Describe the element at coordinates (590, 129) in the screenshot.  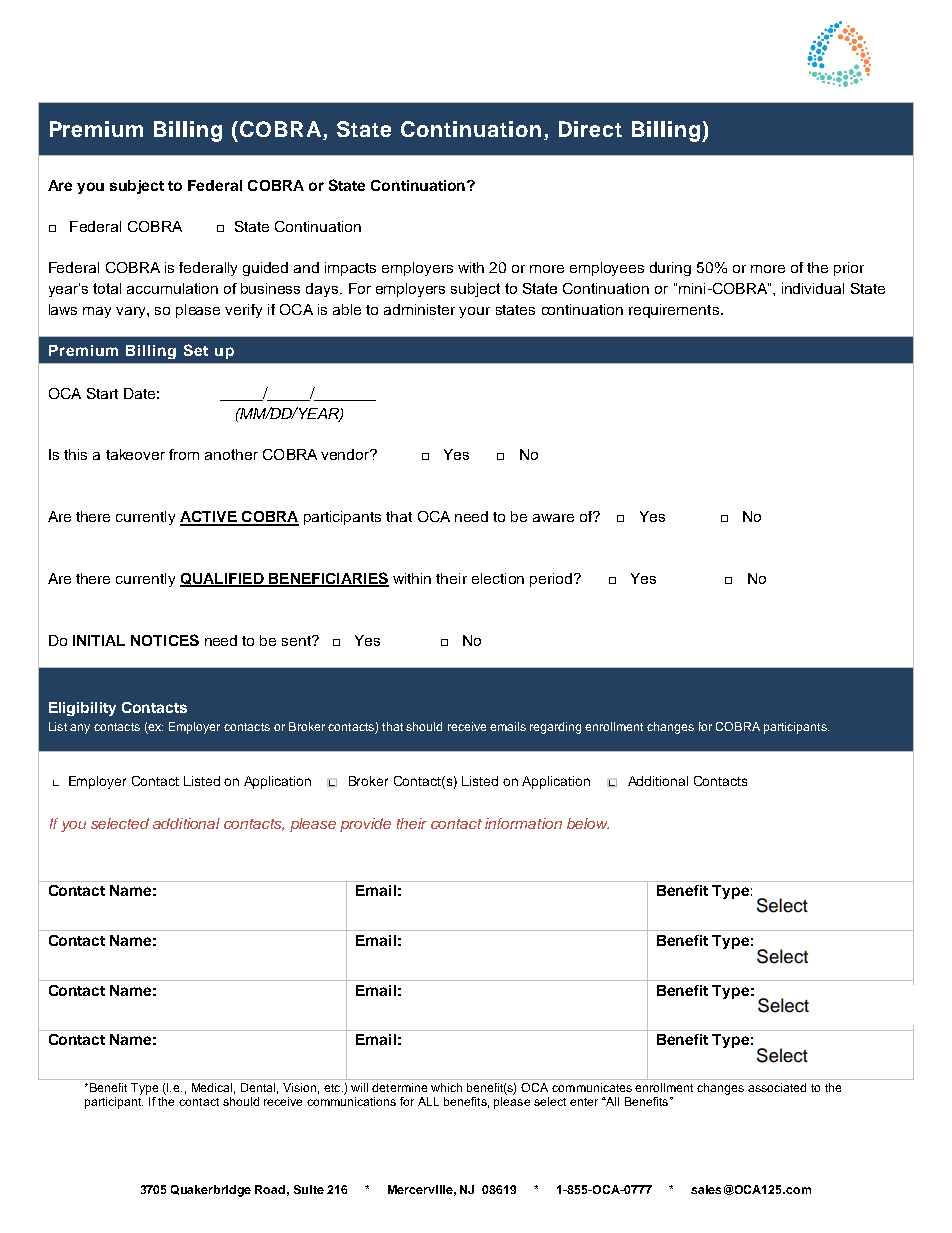
I see `Direct` at that location.
